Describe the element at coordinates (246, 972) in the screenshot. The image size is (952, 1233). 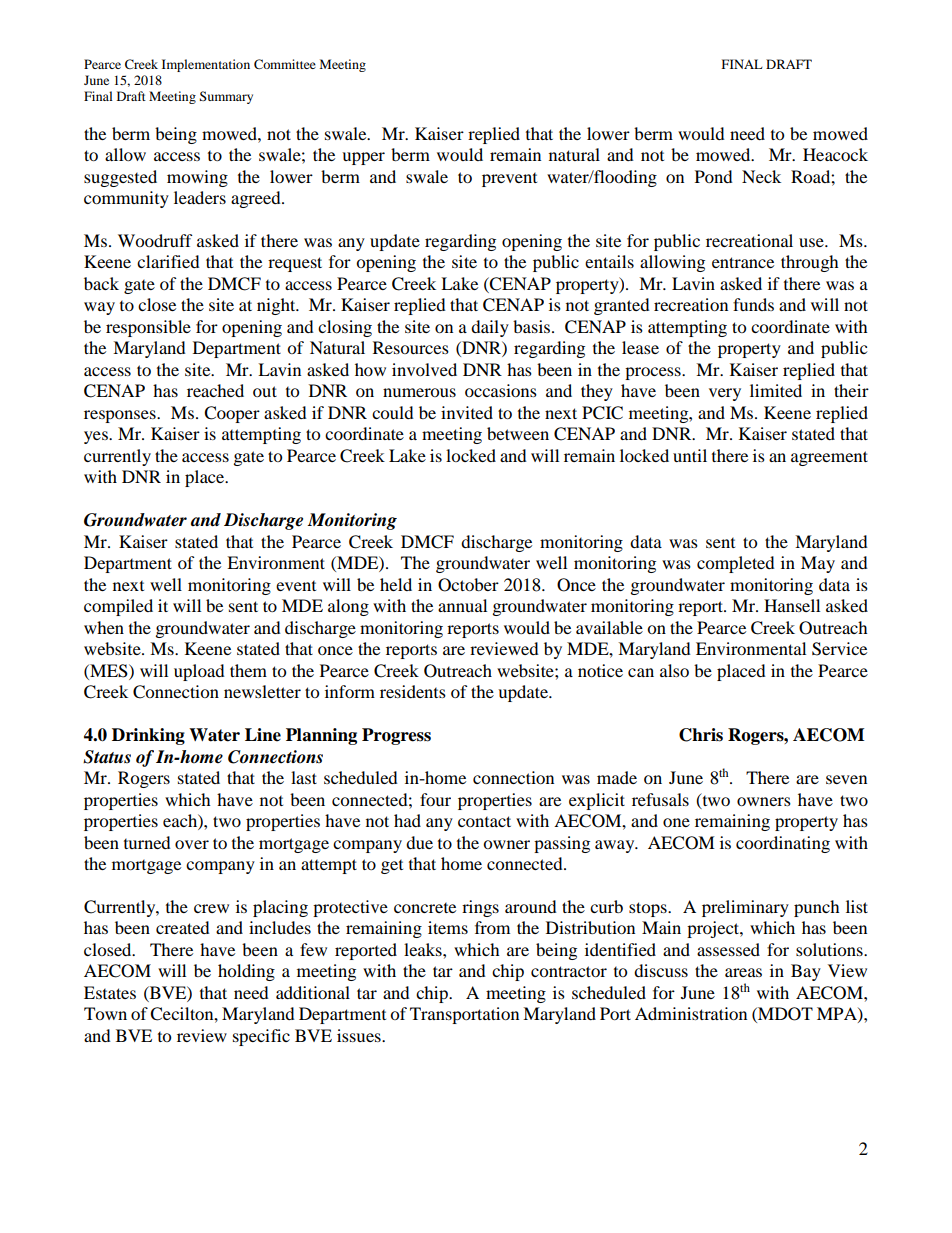
I see `holding` at that location.
